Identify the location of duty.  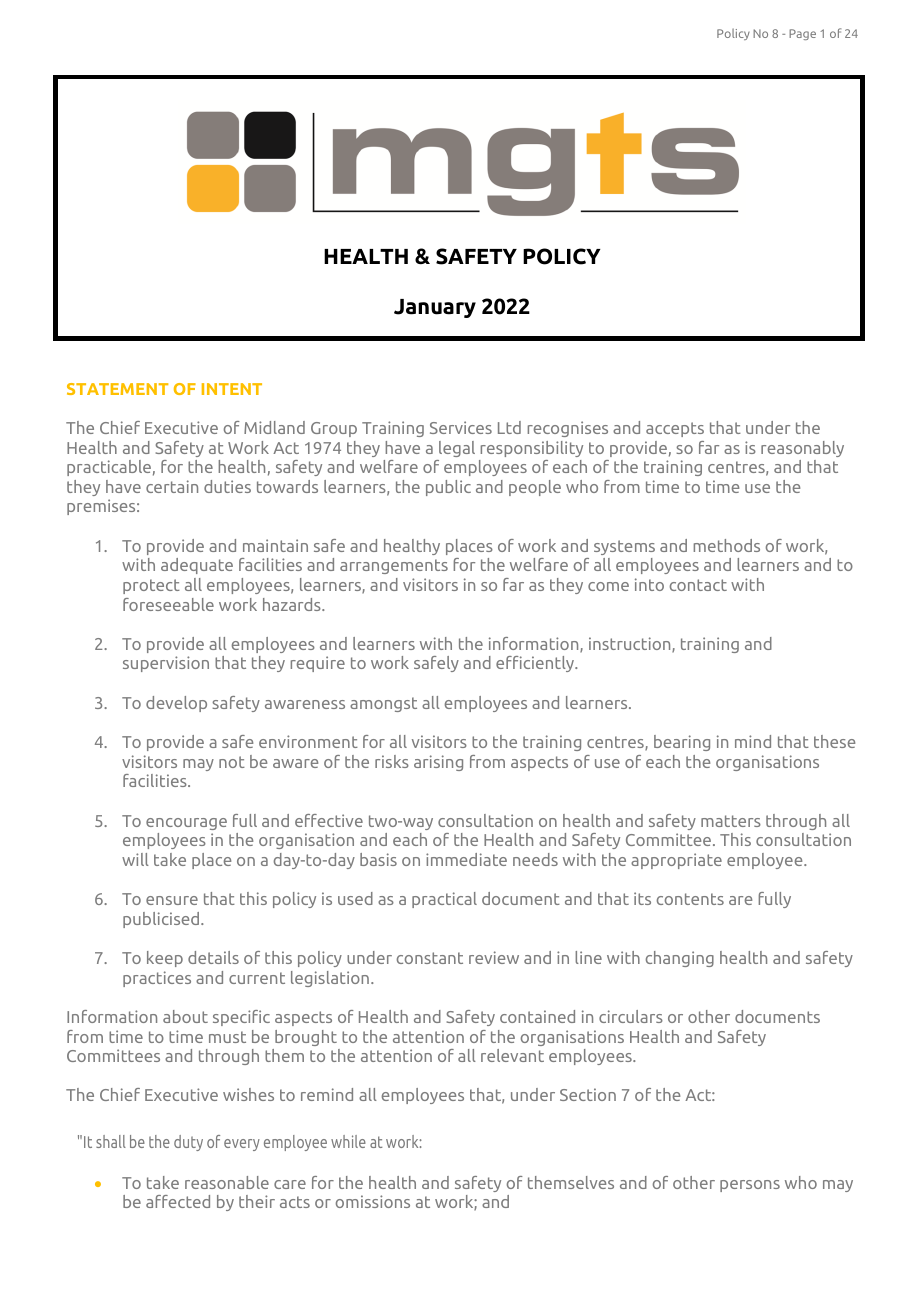
(188, 1143).
